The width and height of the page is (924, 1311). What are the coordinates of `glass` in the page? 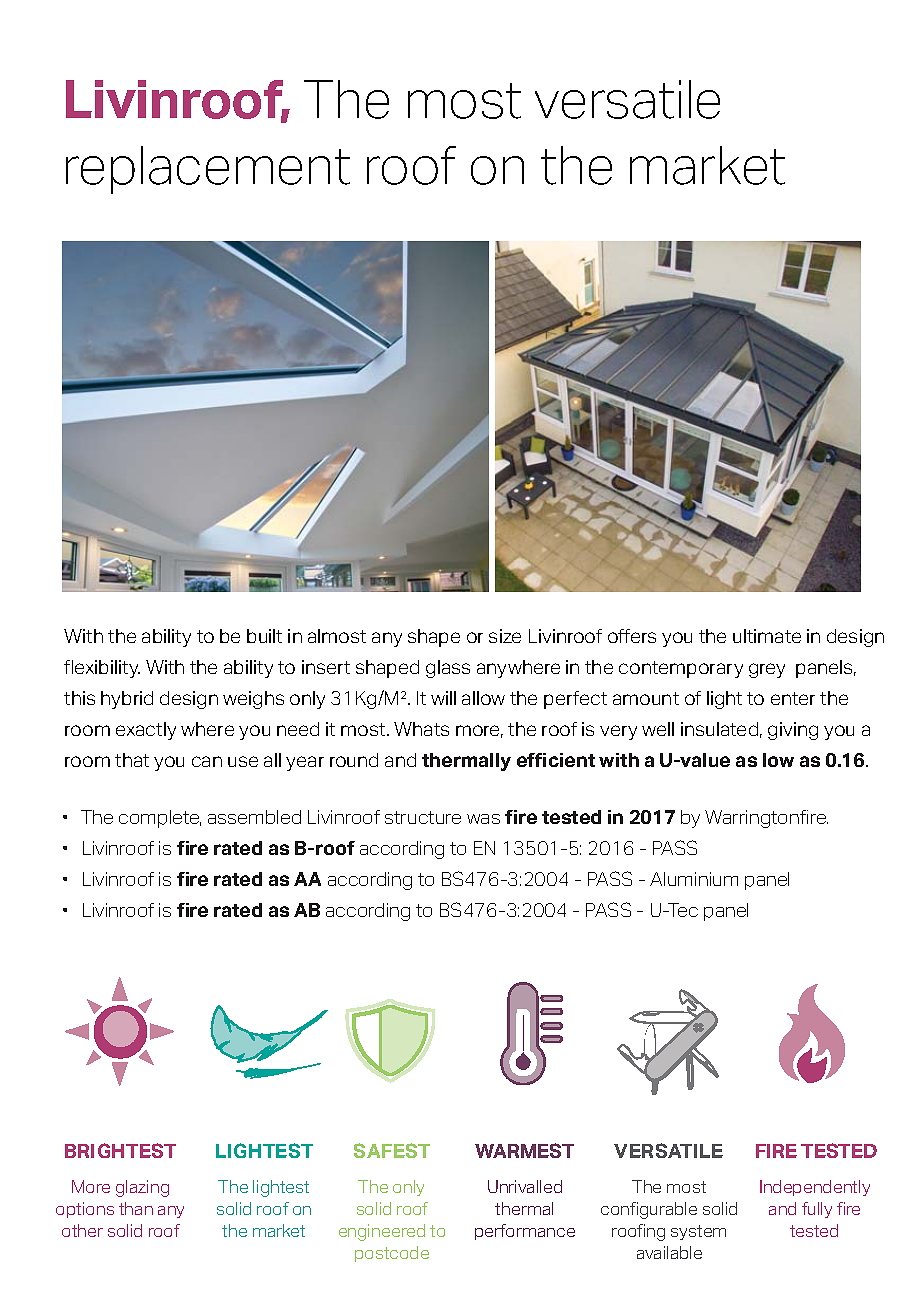 It's located at (448, 669).
